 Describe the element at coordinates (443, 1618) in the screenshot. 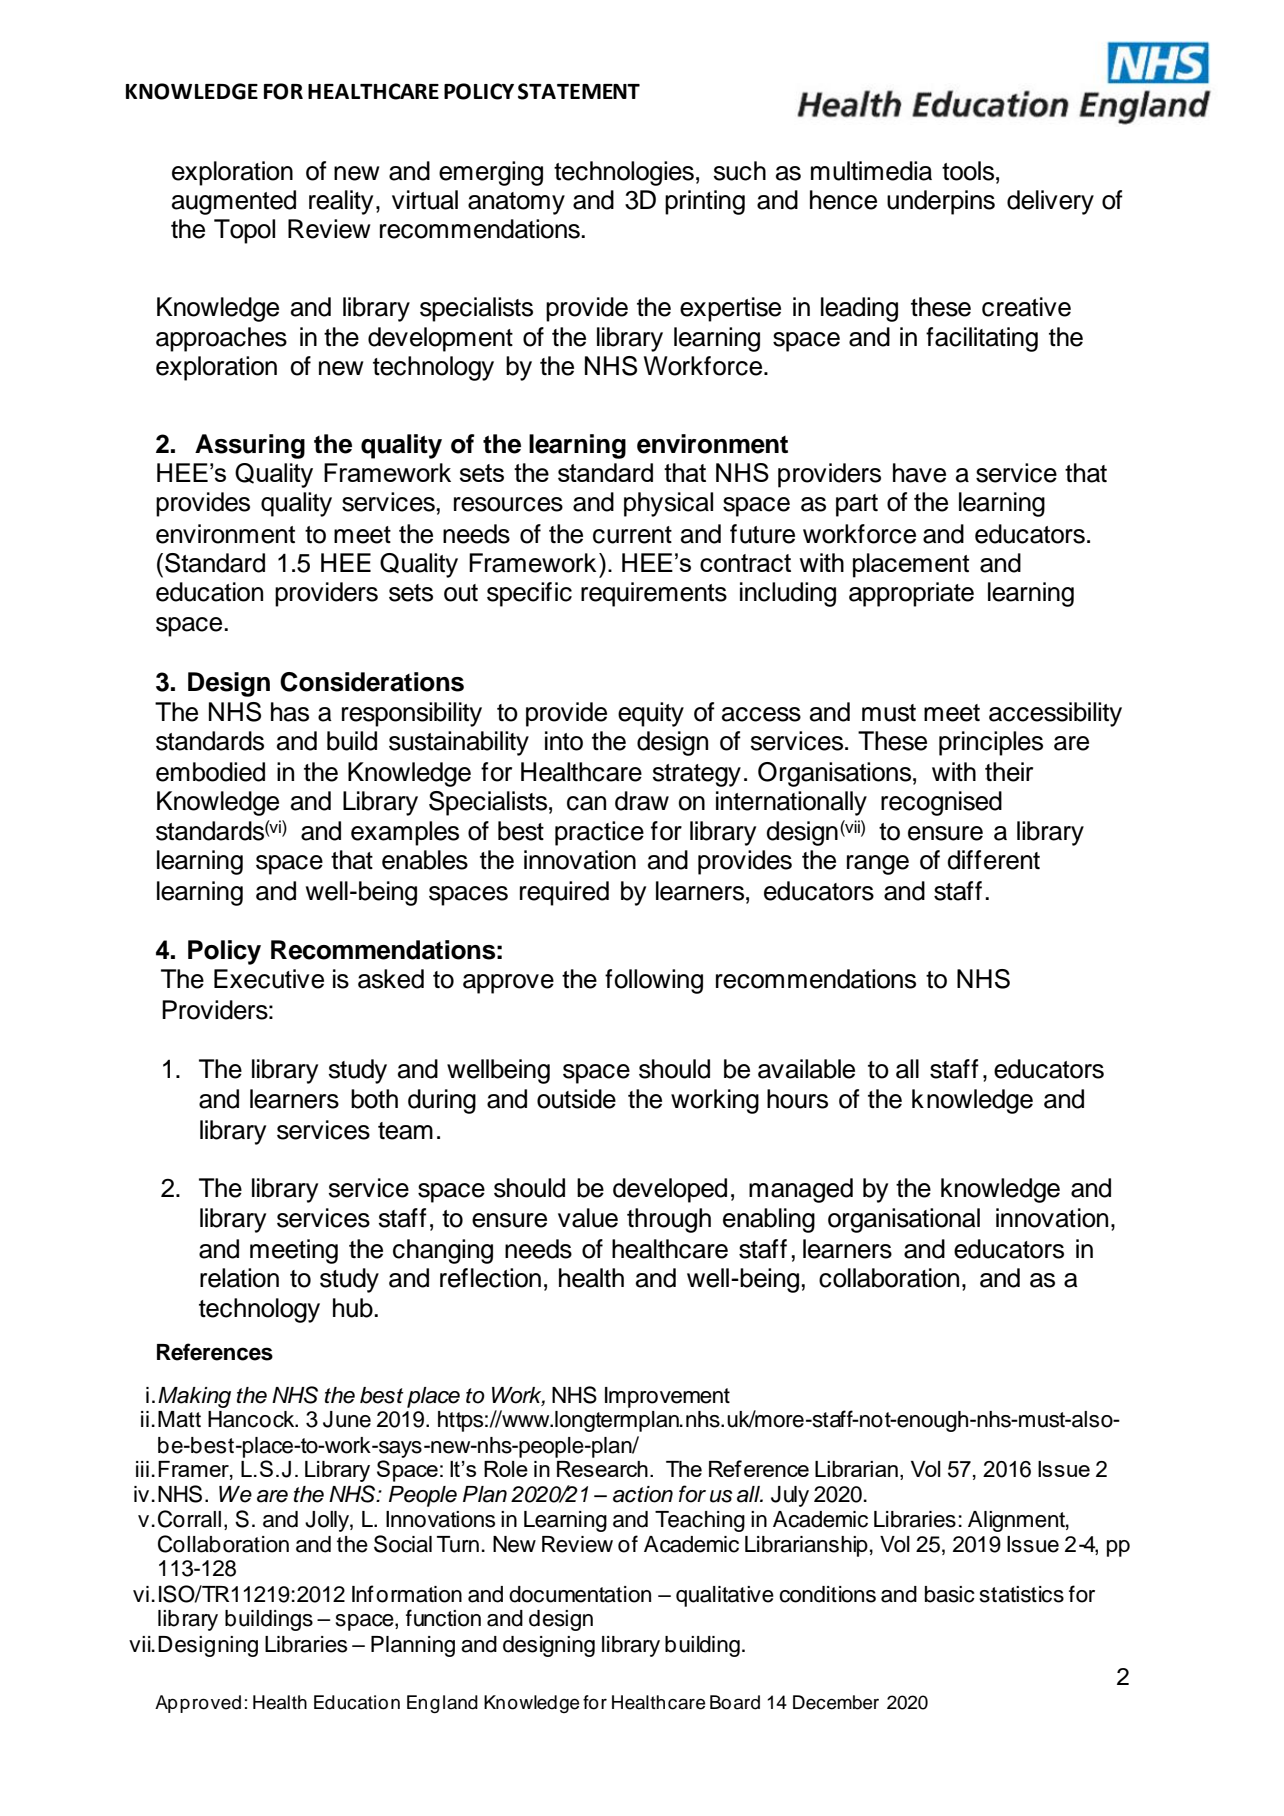

I see `function` at that location.
